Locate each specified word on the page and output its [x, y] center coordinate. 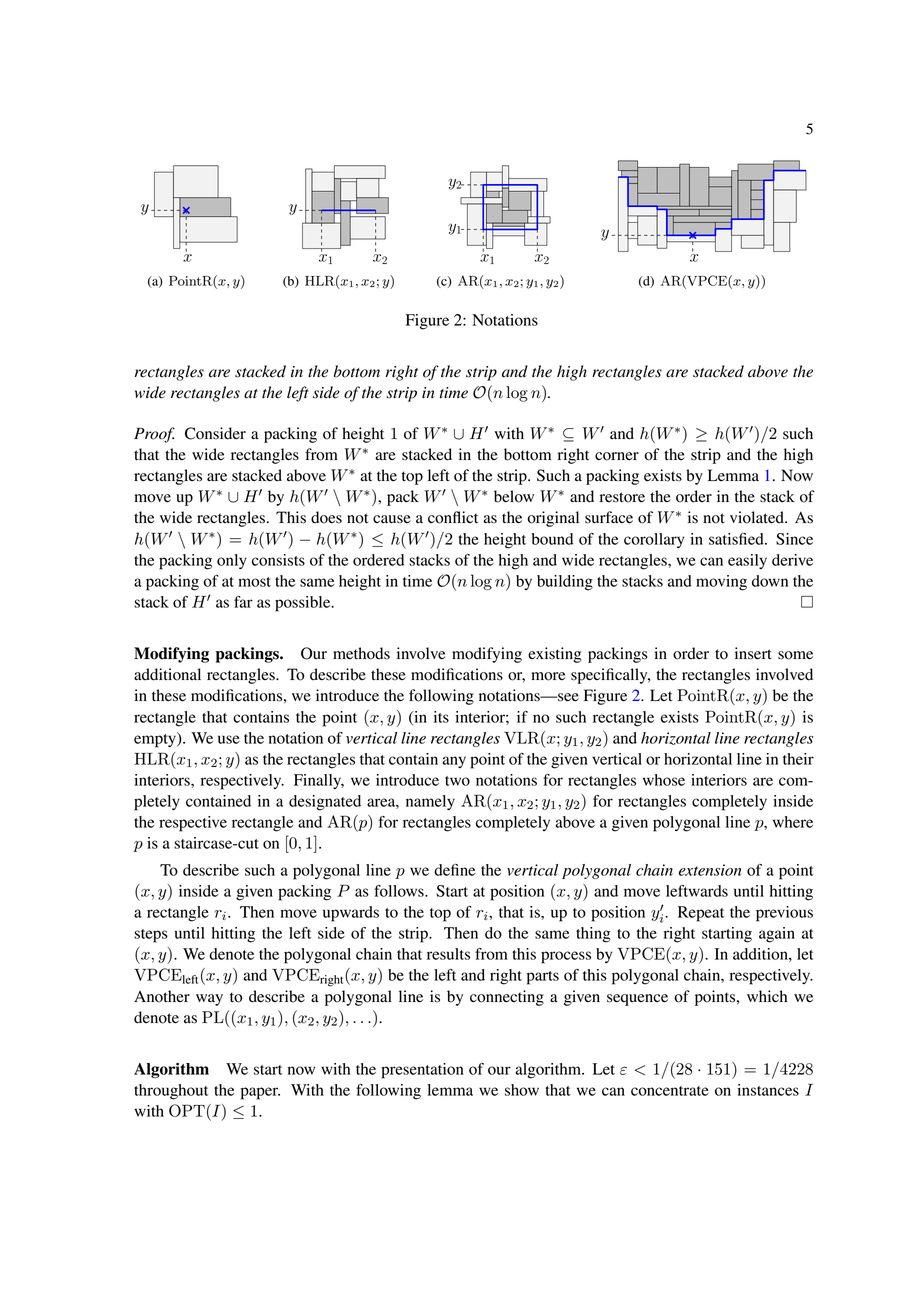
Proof [154, 435]
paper [260, 1093]
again [777, 935]
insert [753, 653]
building [565, 583]
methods [361, 653]
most [254, 582]
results [448, 954]
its [441, 717]
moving [721, 583]
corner [617, 456]
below [514, 496]
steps [151, 936]
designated [325, 803]
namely [430, 802]
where [793, 822]
